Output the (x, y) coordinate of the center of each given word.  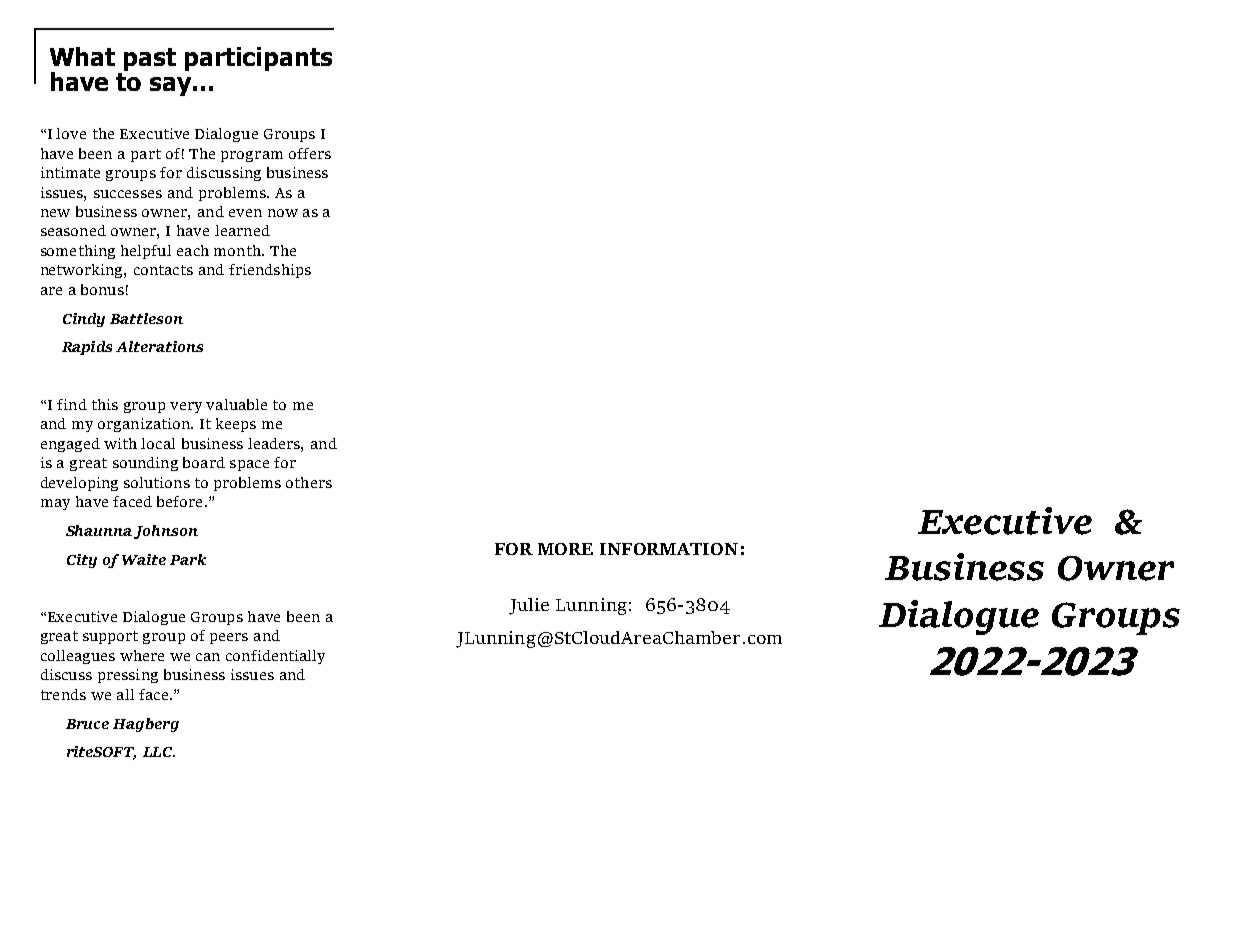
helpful (146, 252)
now (283, 213)
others (309, 482)
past (150, 59)
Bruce (87, 724)
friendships (270, 271)
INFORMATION (669, 549)
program (252, 156)
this (105, 404)
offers (310, 153)
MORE (565, 549)
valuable (236, 404)
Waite (144, 559)
